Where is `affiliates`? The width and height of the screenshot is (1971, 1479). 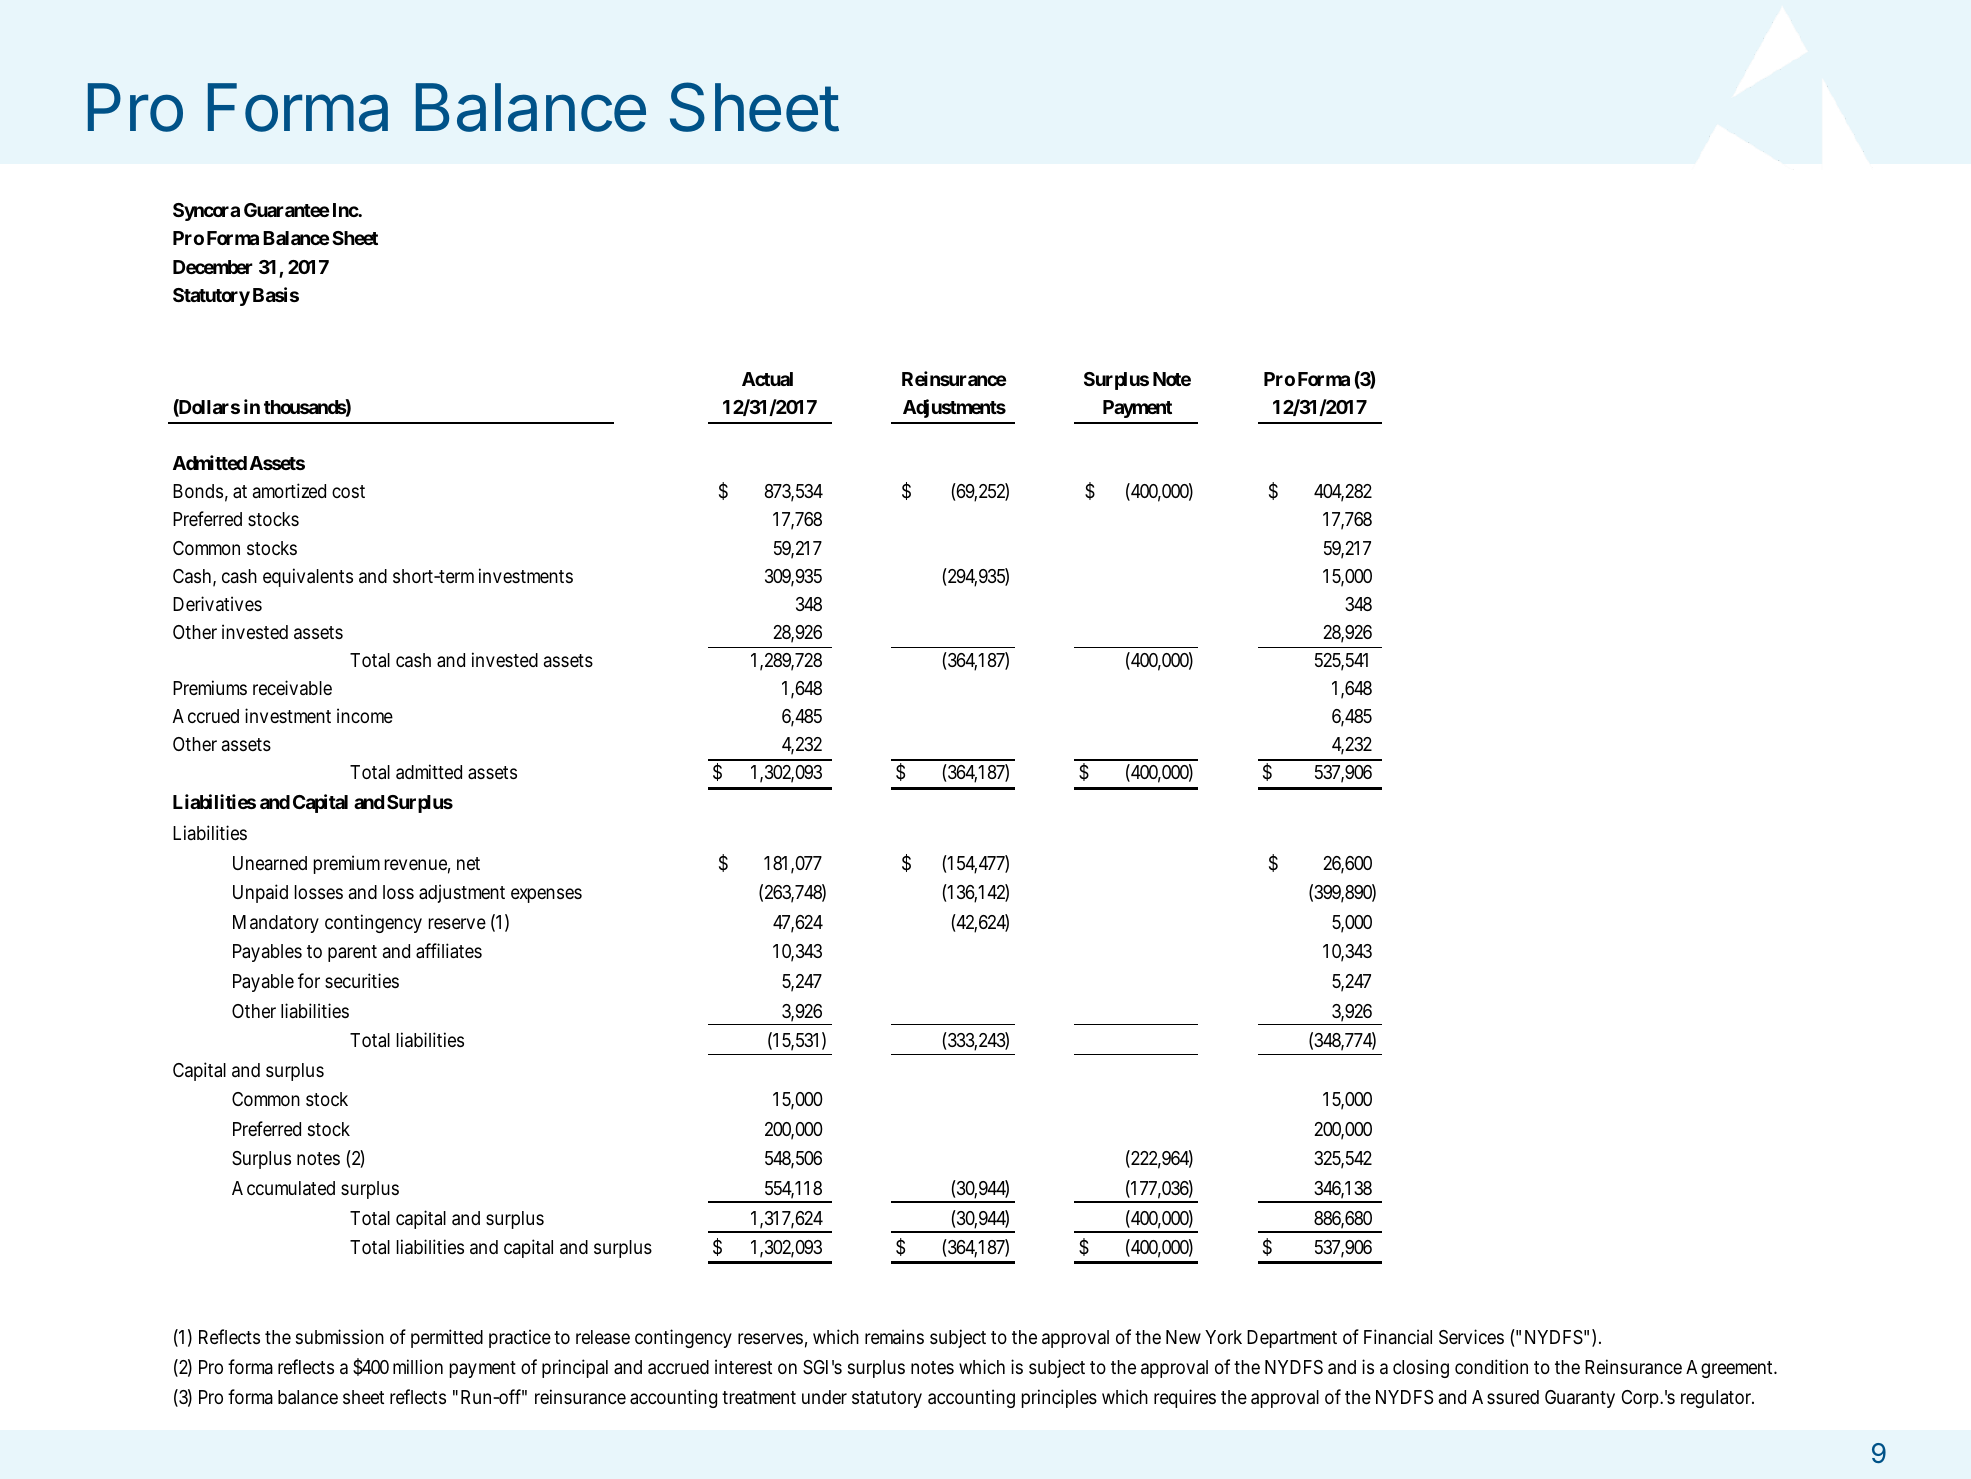 affiliates is located at coordinates (449, 950).
